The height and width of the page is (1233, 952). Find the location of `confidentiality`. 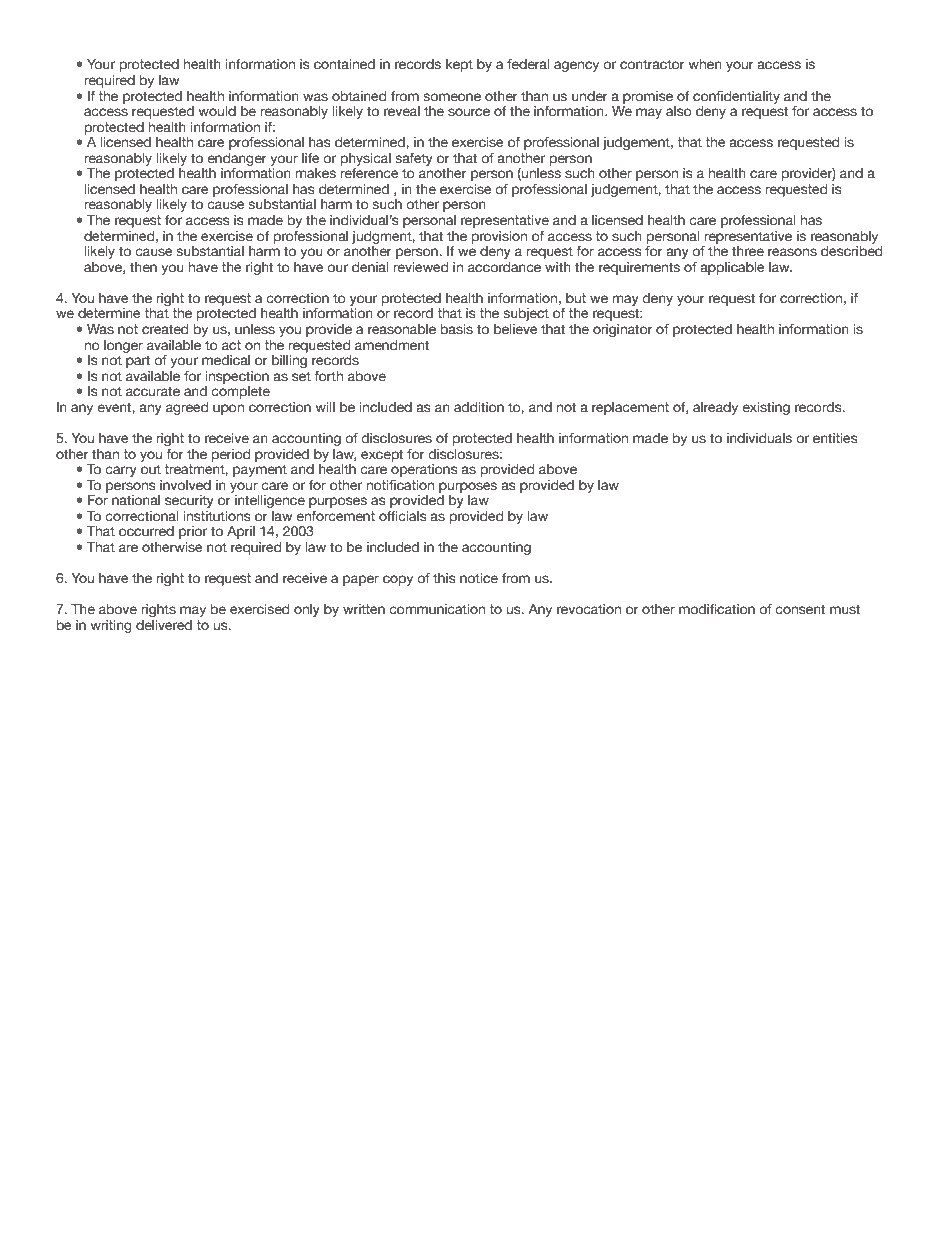

confidentiality is located at coordinates (736, 97).
